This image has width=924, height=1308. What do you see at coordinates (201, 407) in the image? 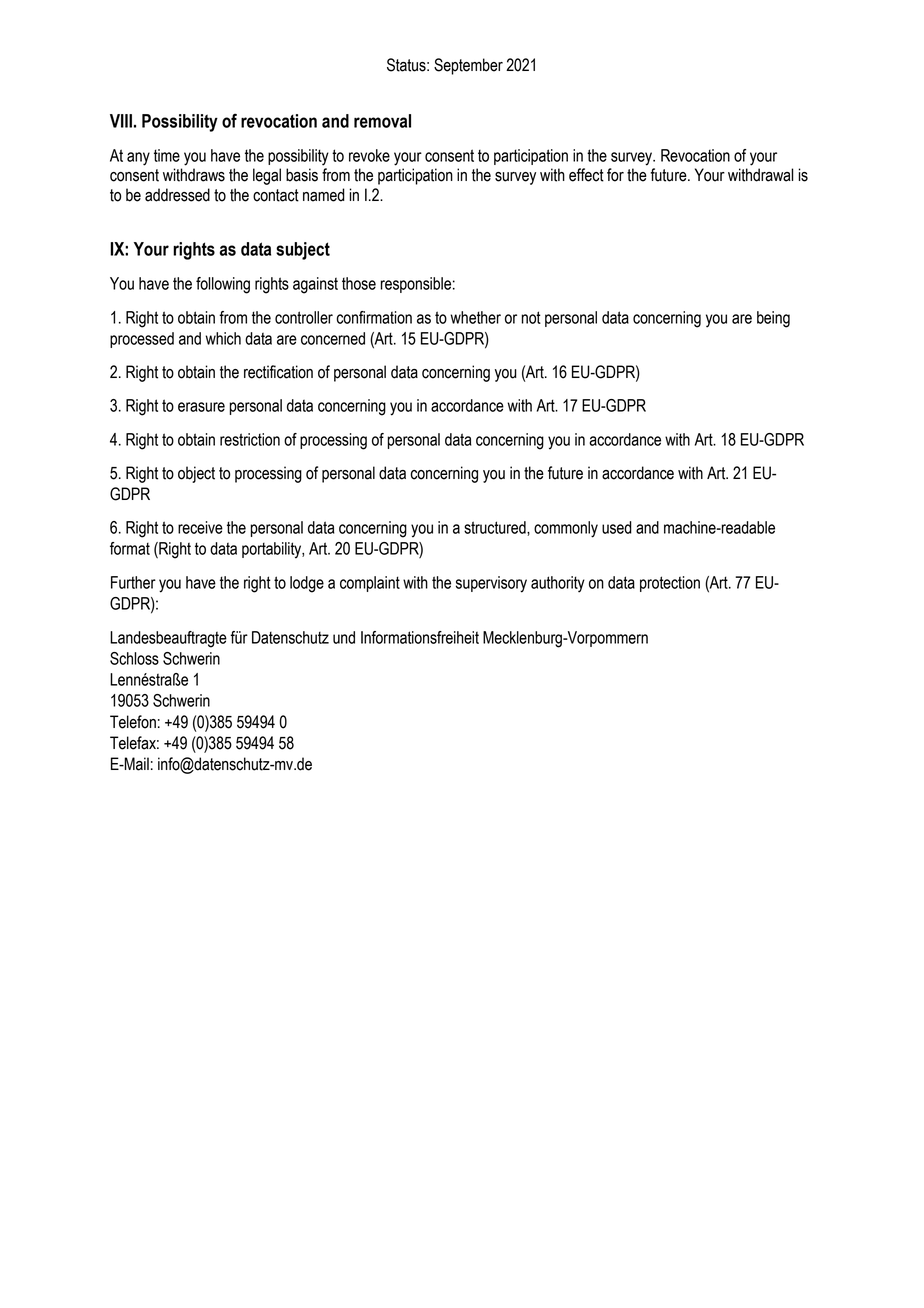
I see `erasure` at bounding box center [201, 407].
